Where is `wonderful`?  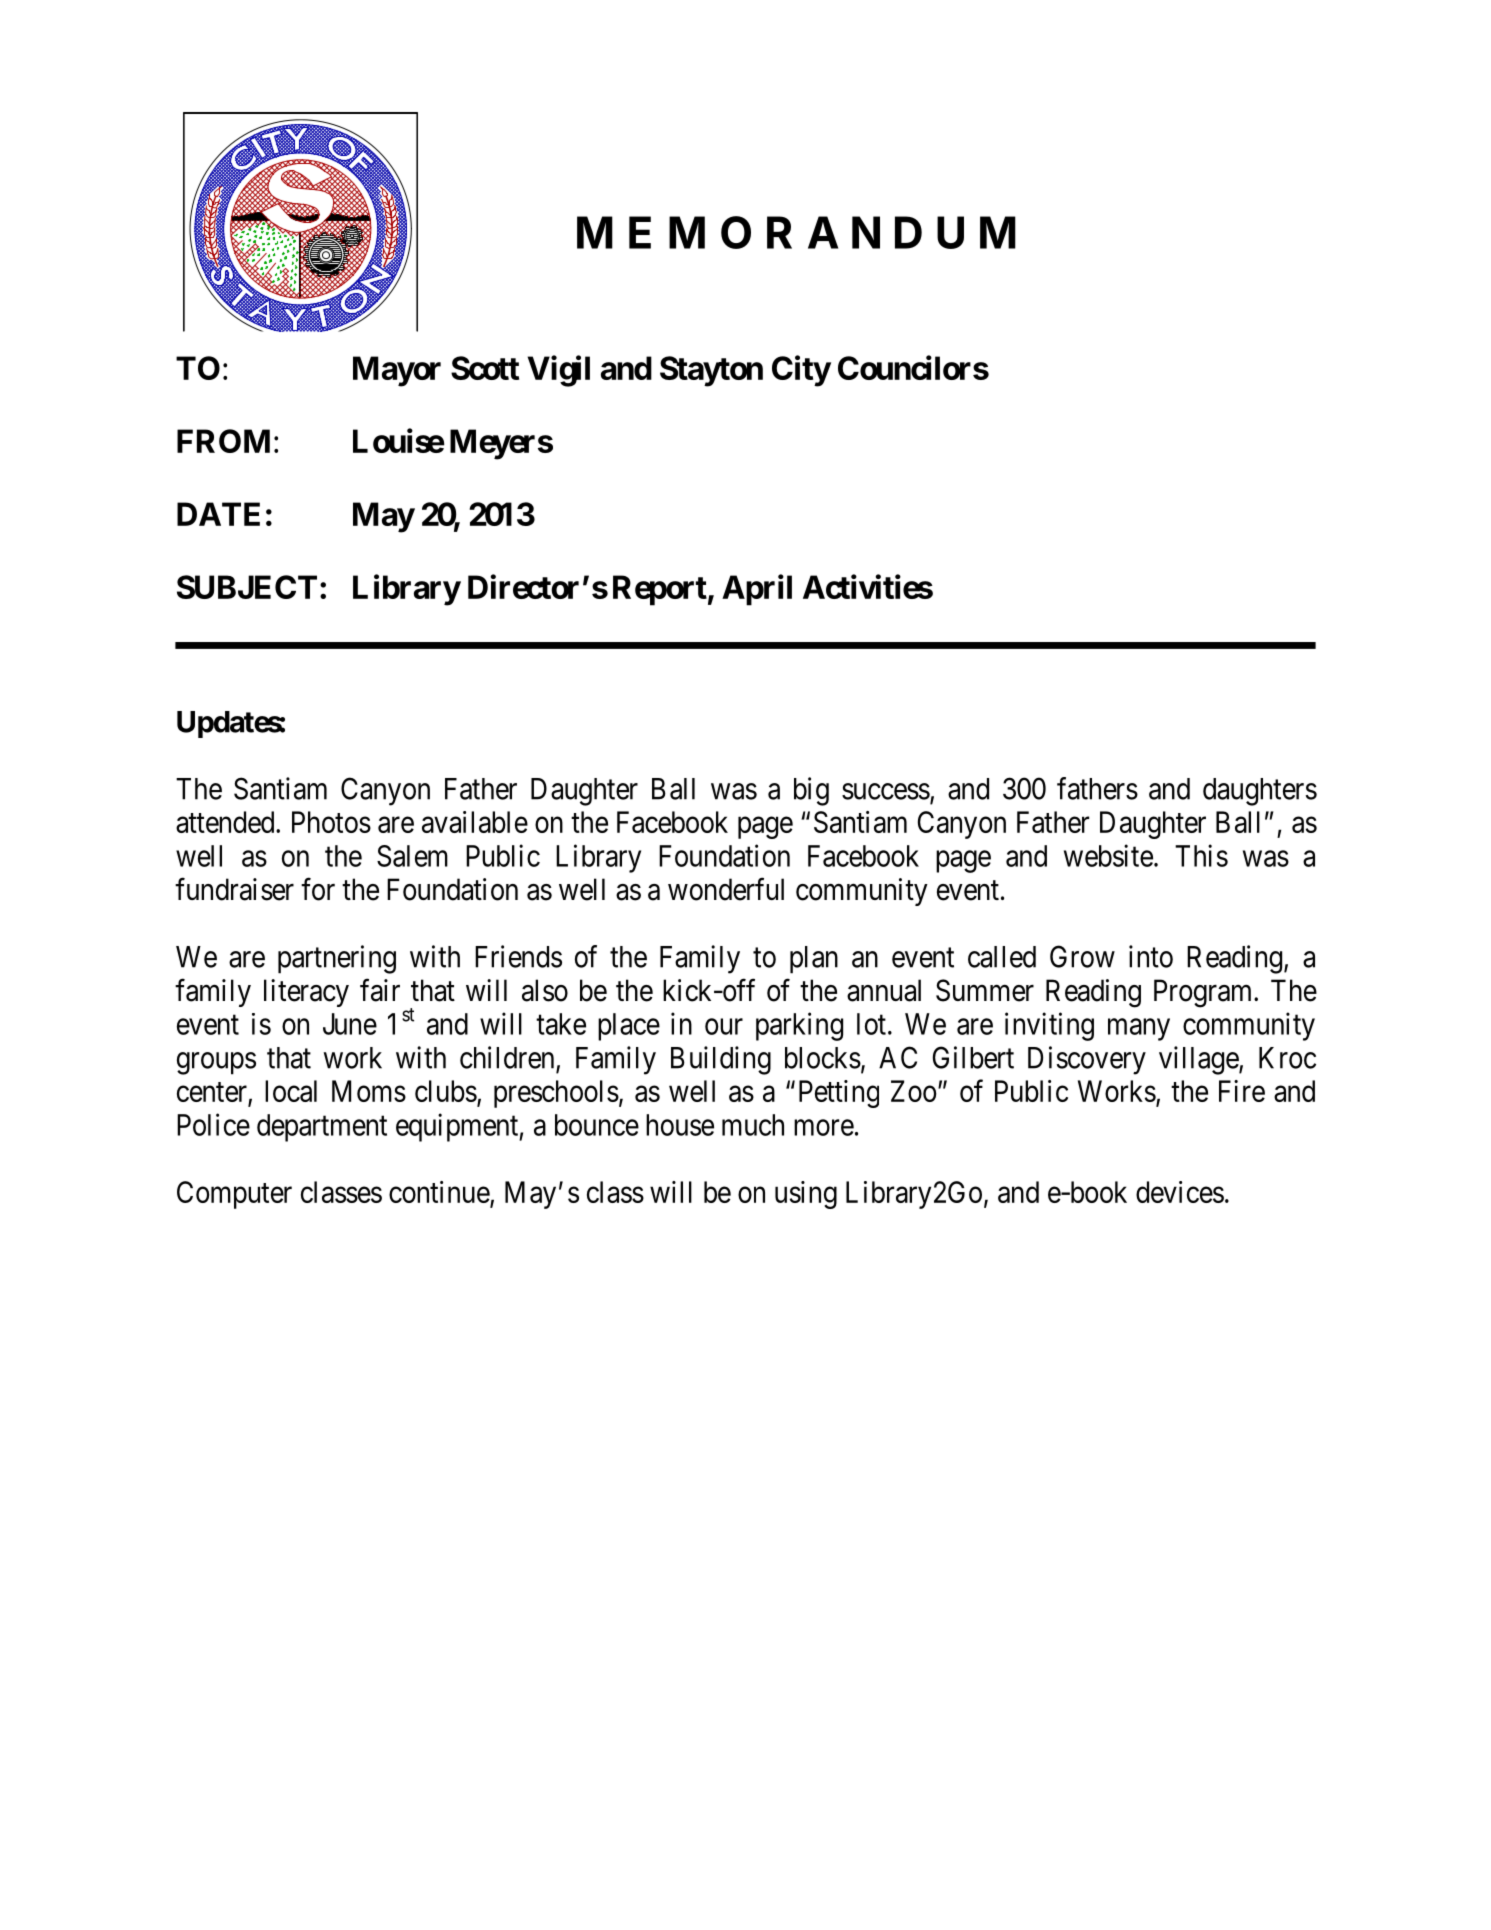
wonderful is located at coordinates (726, 889).
